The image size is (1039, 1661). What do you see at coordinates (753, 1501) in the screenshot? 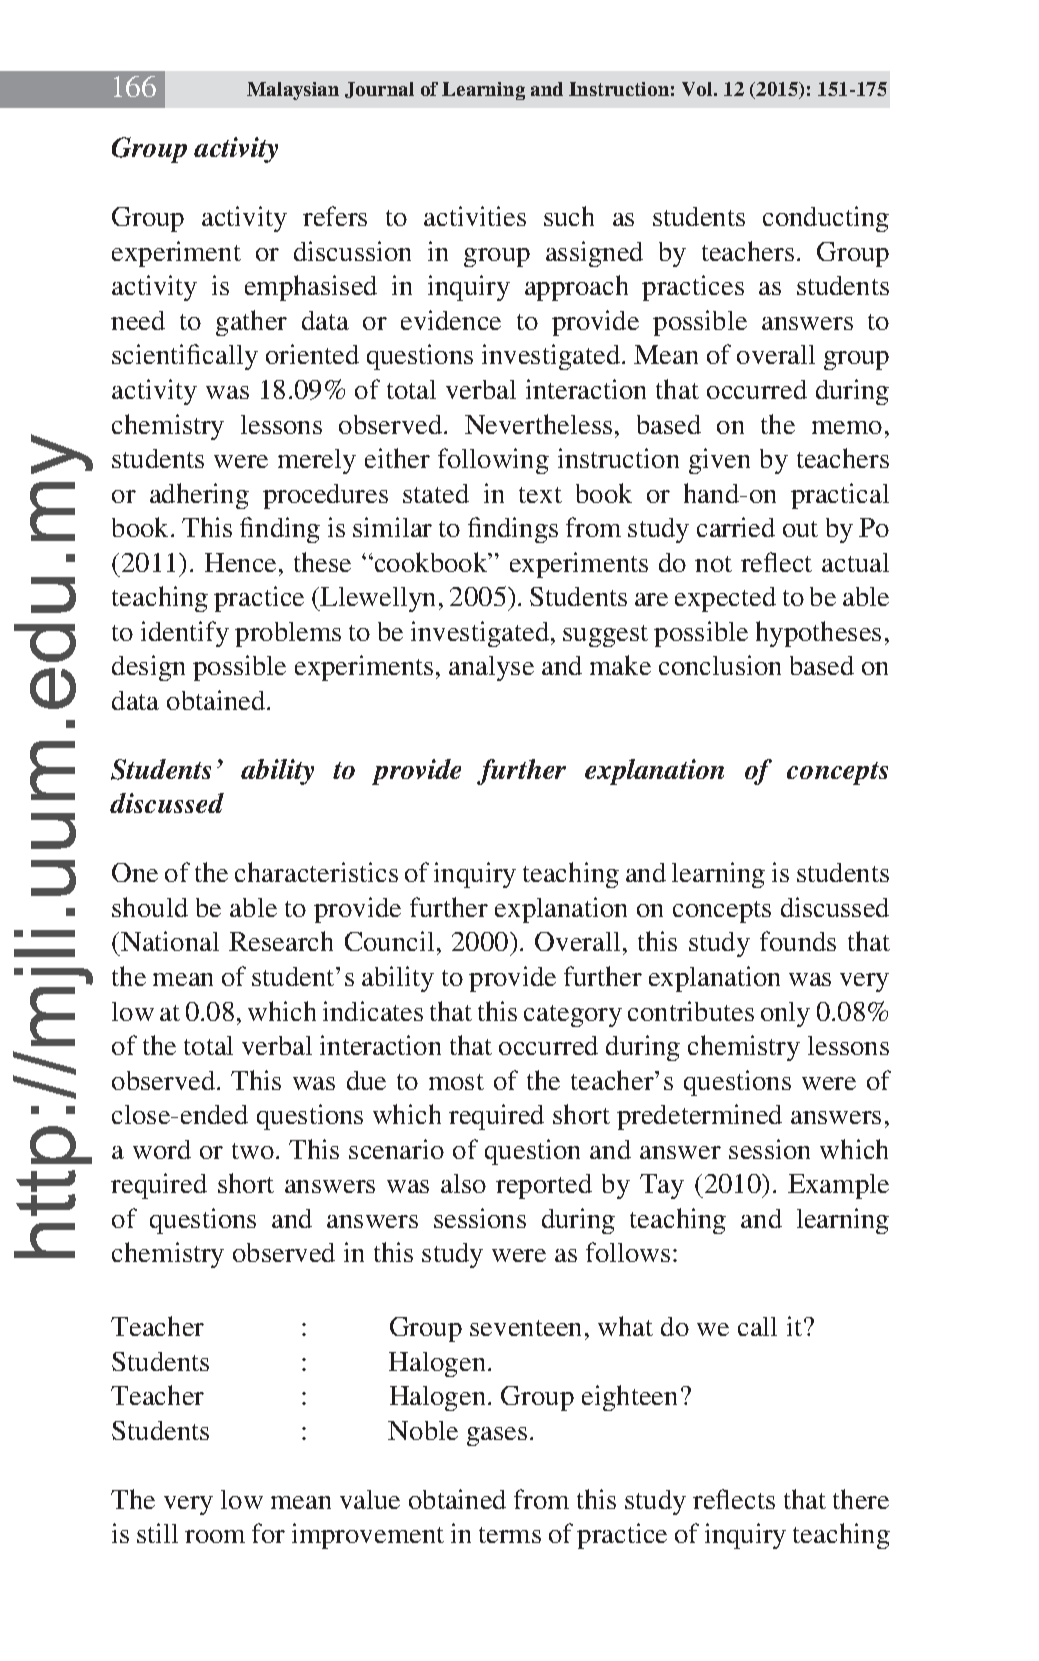
I see `ects` at bounding box center [753, 1501].
